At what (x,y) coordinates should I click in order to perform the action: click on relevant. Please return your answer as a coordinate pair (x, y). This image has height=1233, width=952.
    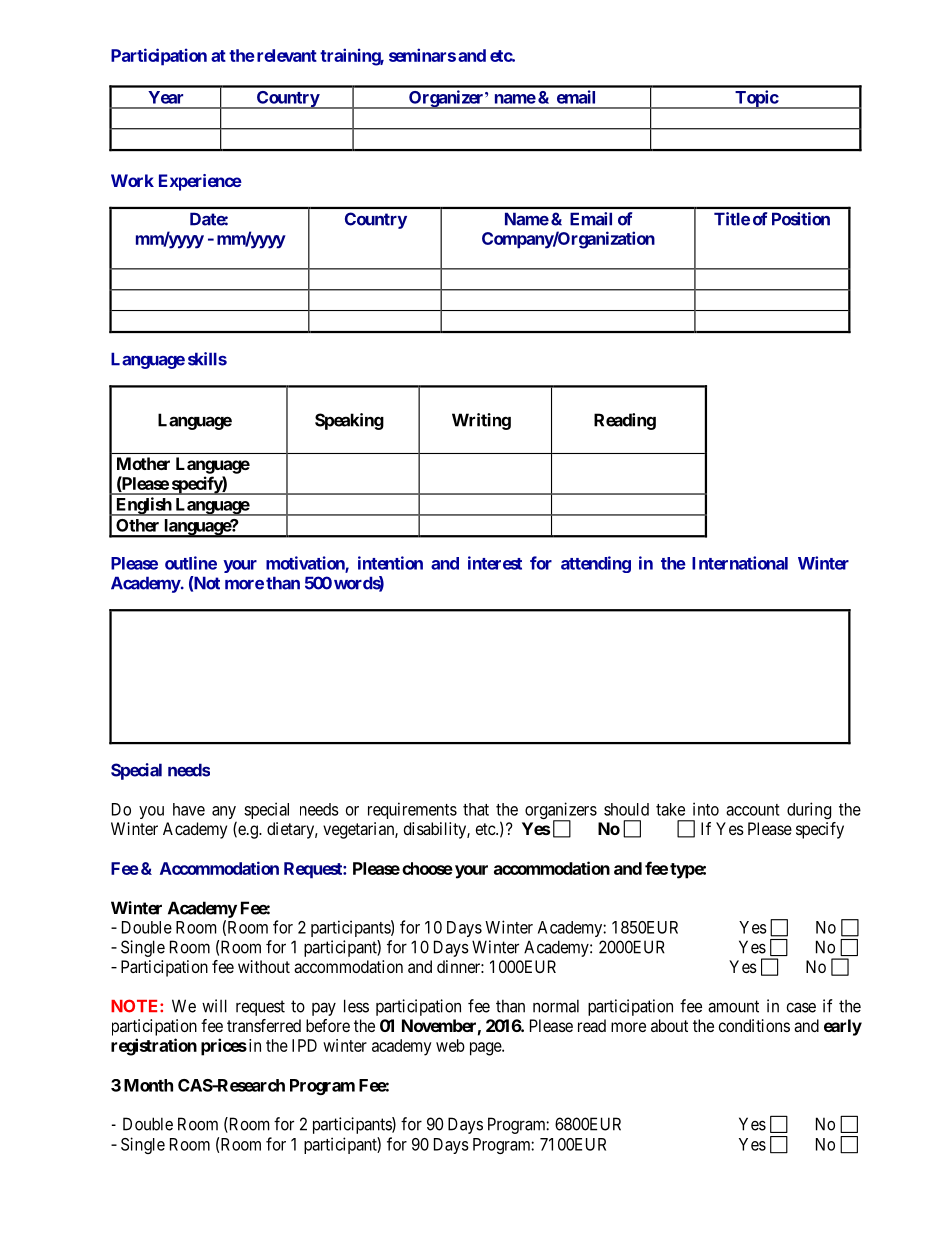
    Looking at the image, I should click on (285, 55).
